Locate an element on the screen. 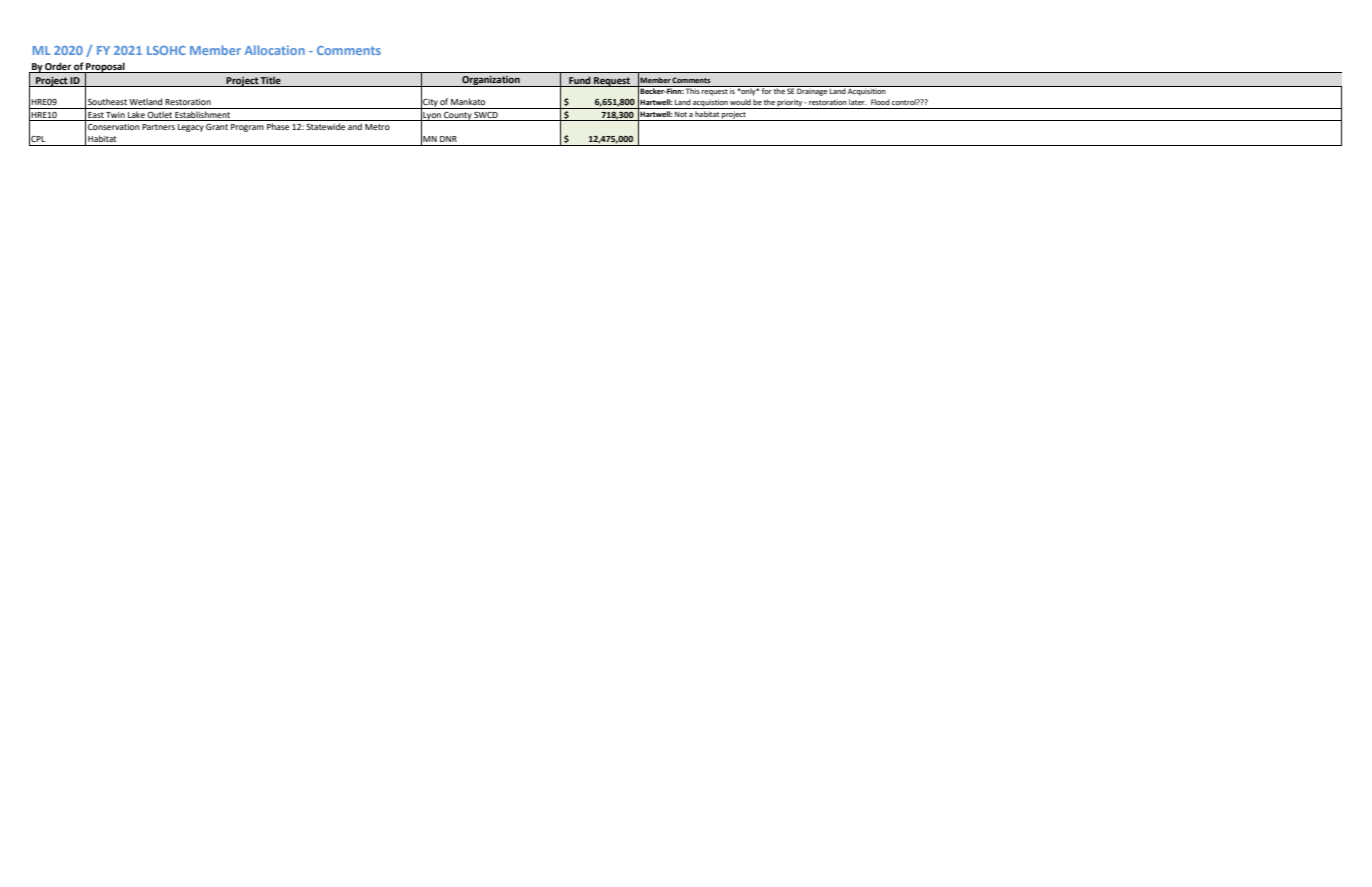  County is located at coordinates (458, 116).
